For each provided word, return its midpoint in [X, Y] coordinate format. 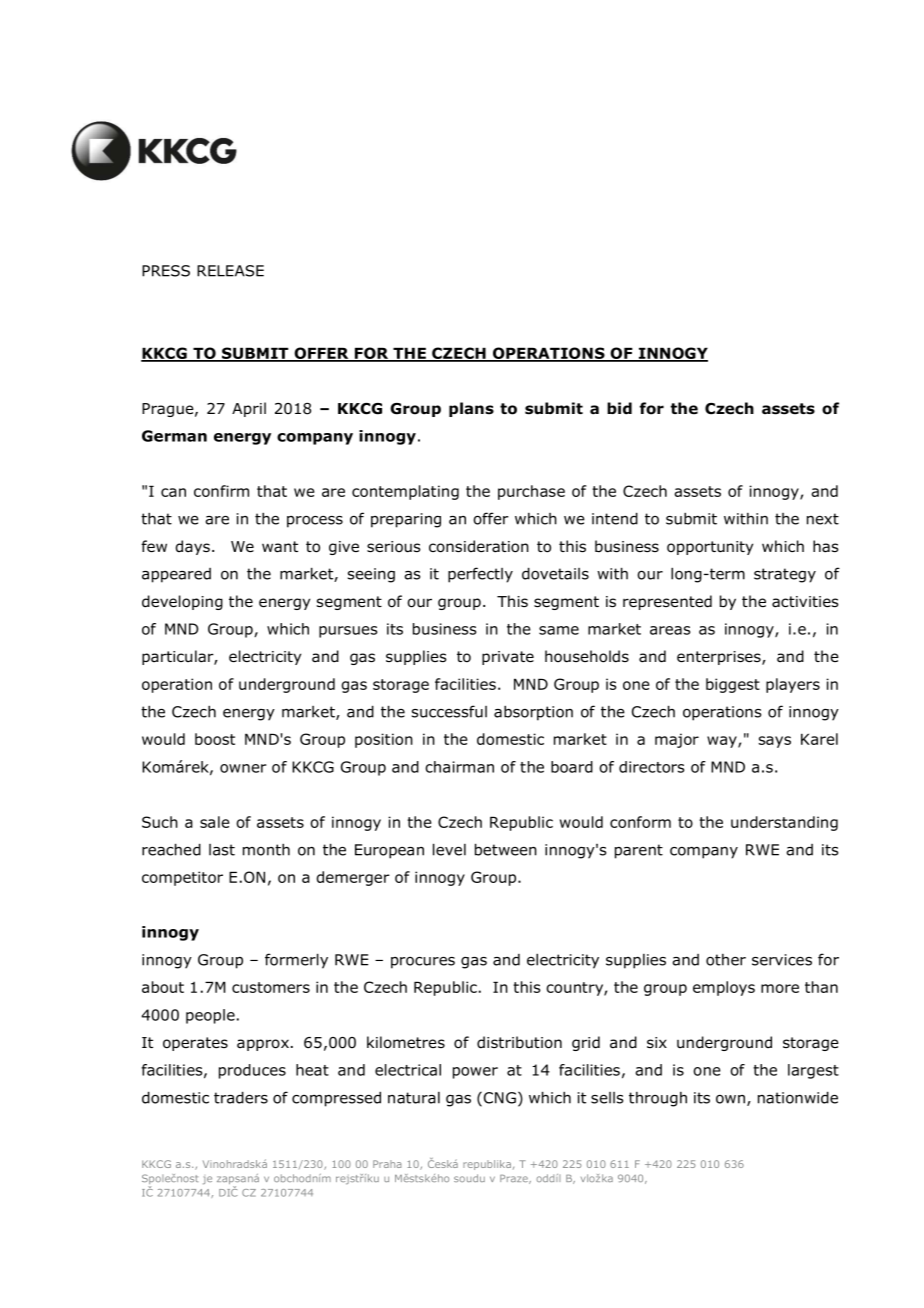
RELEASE [230, 271]
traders [241, 1097]
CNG [500, 1098]
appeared [176, 575]
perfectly [480, 575]
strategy [785, 575]
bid [619, 408]
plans [471, 409]
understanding [784, 823]
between [506, 849]
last [222, 850]
